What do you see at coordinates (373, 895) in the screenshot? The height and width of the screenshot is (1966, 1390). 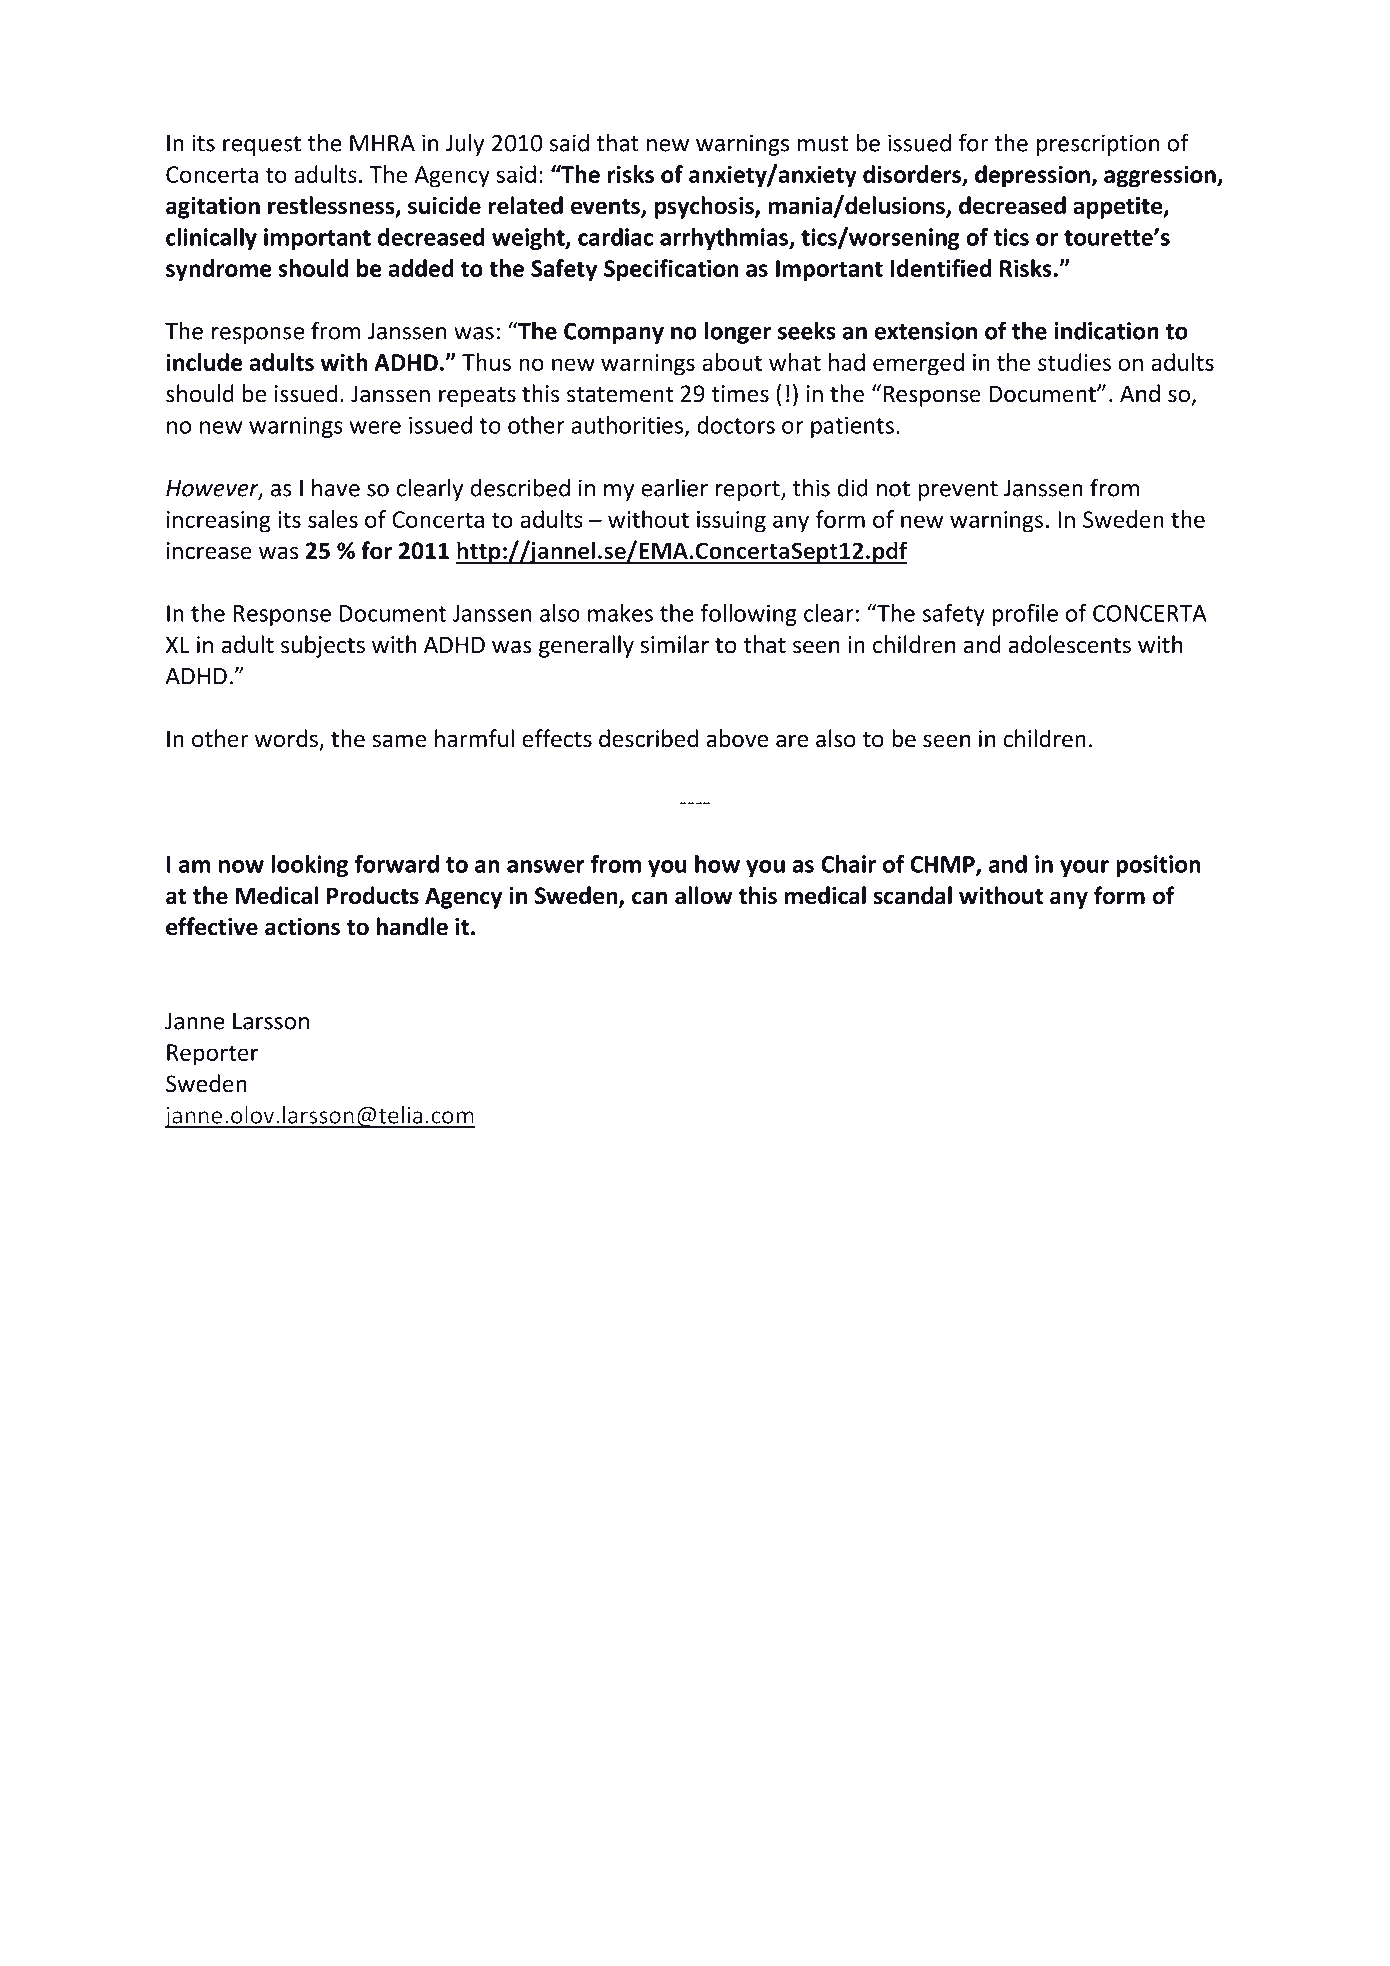 I see `Products` at bounding box center [373, 895].
